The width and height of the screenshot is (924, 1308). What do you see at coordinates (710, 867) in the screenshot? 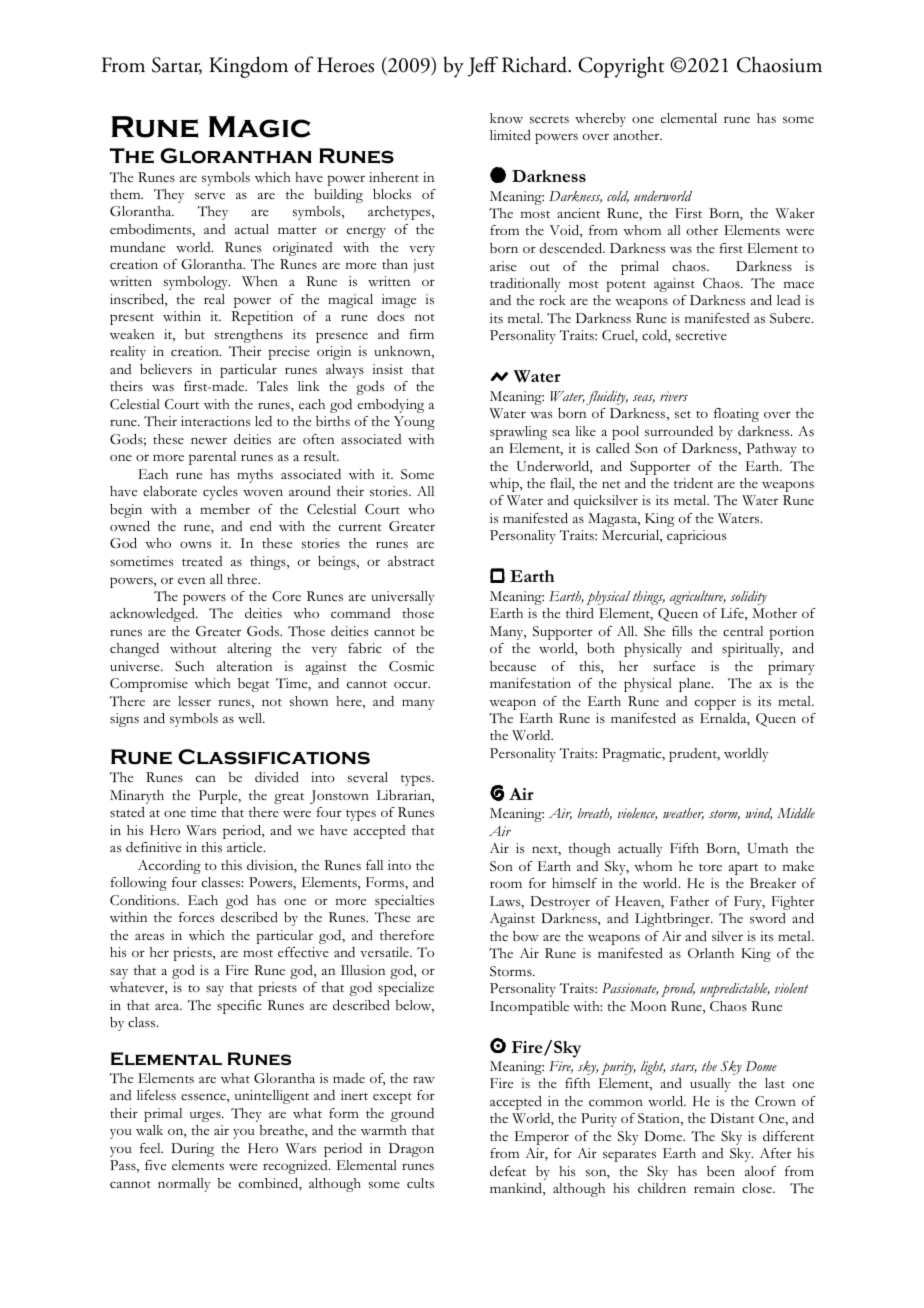
I see `tore` at bounding box center [710, 867].
